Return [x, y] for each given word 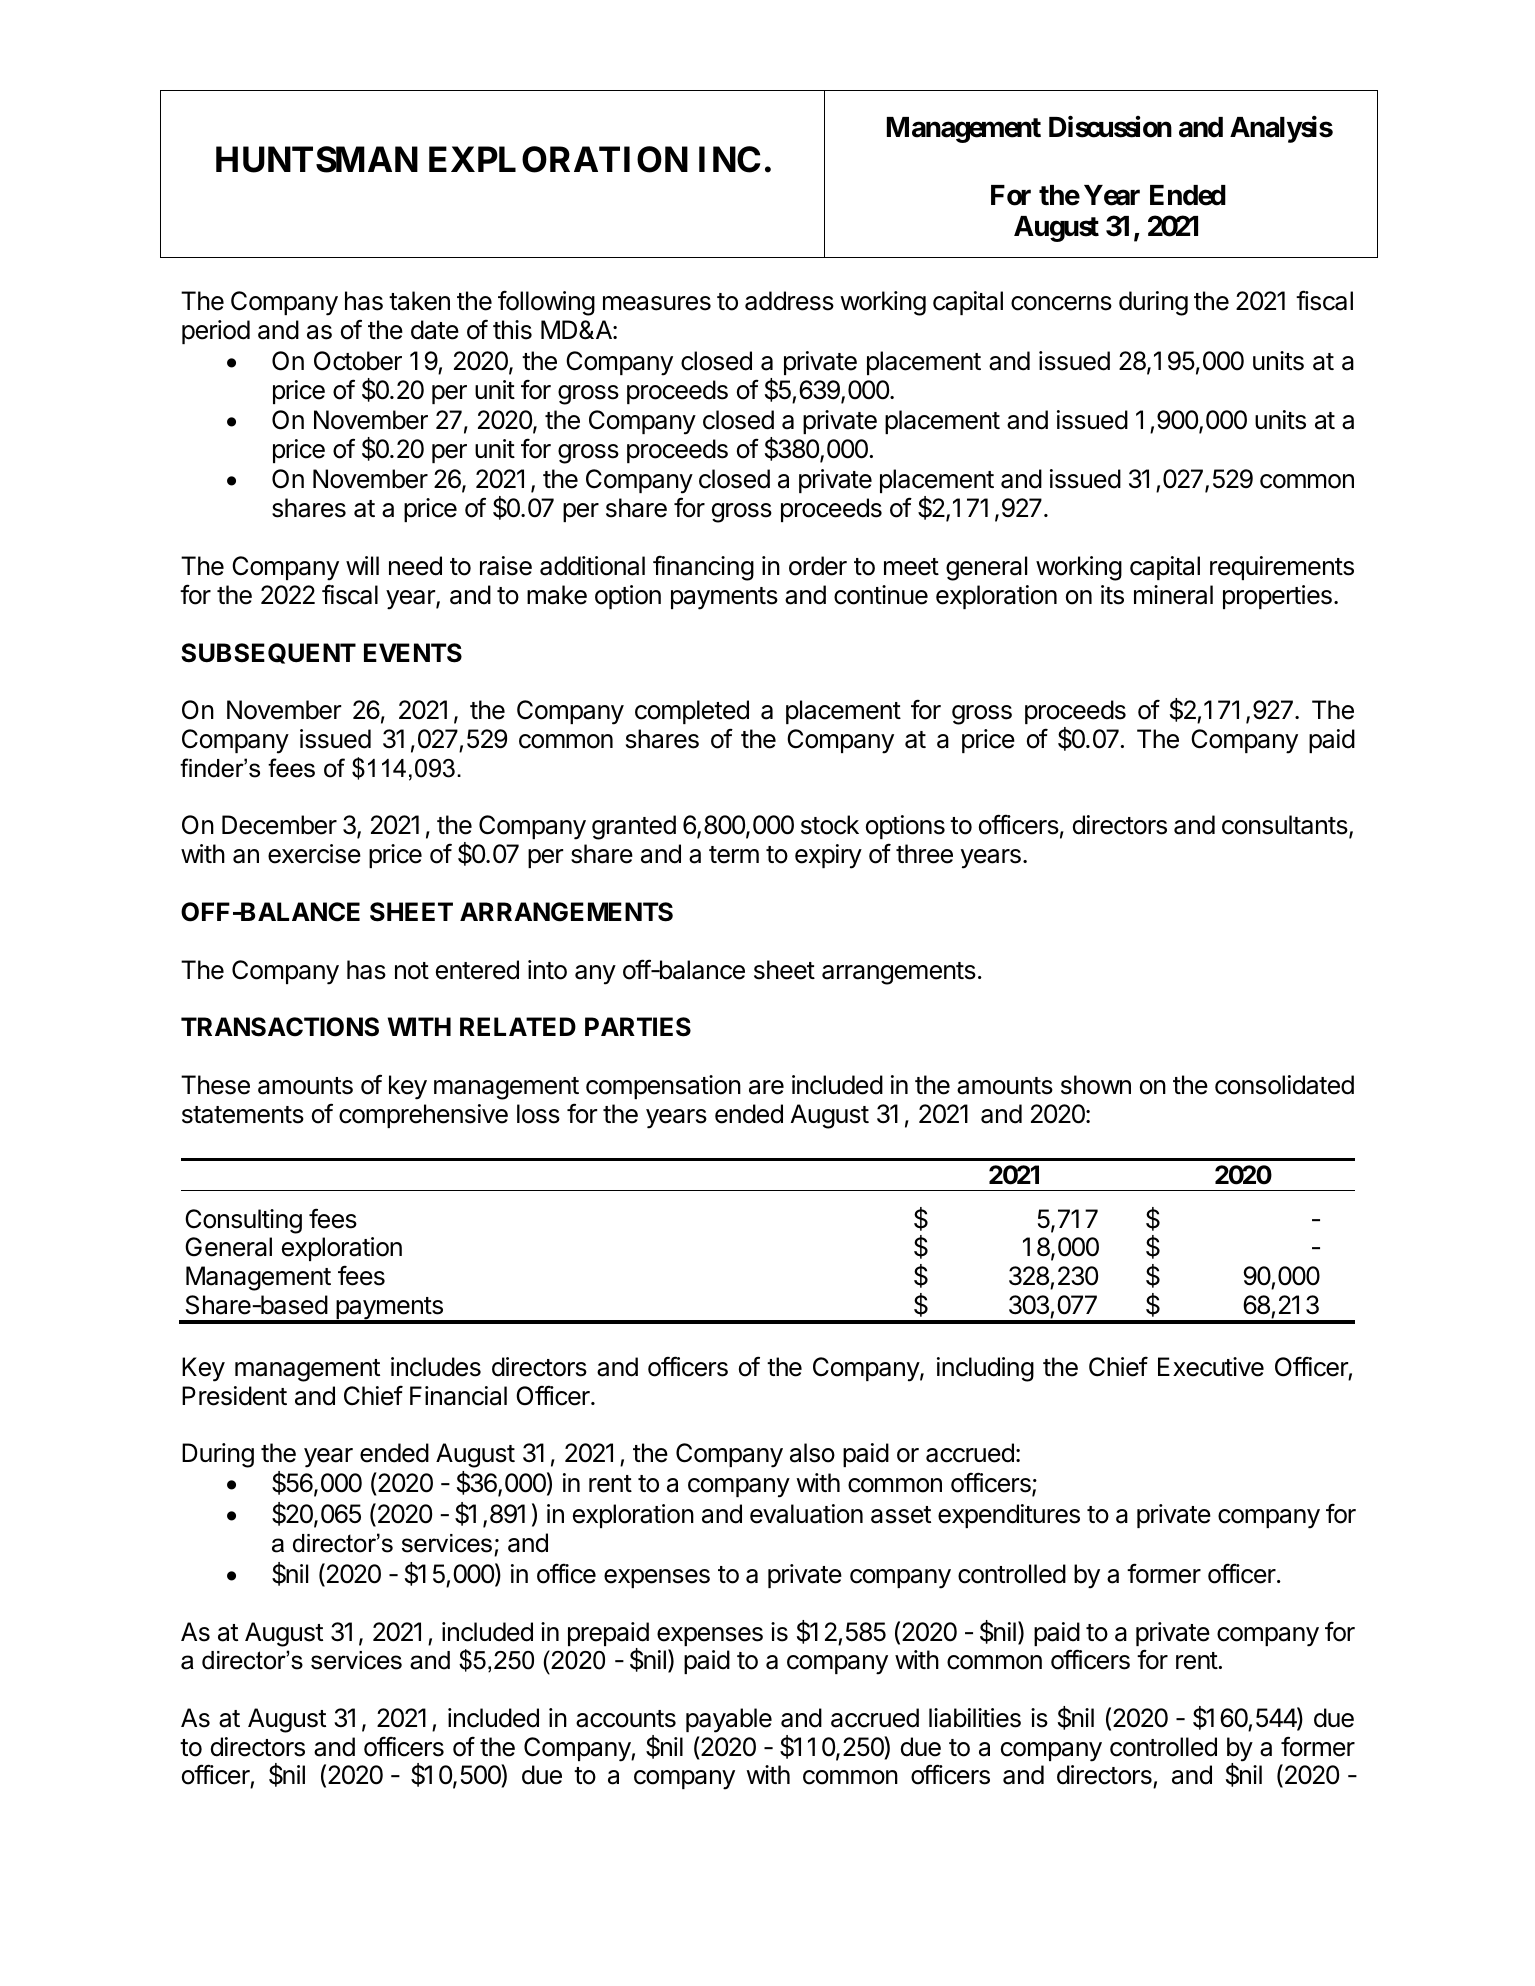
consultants [1285, 825]
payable [729, 1720]
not [412, 971]
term [734, 855]
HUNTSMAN [317, 159]
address [789, 301]
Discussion [1110, 127]
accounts [626, 1719]
